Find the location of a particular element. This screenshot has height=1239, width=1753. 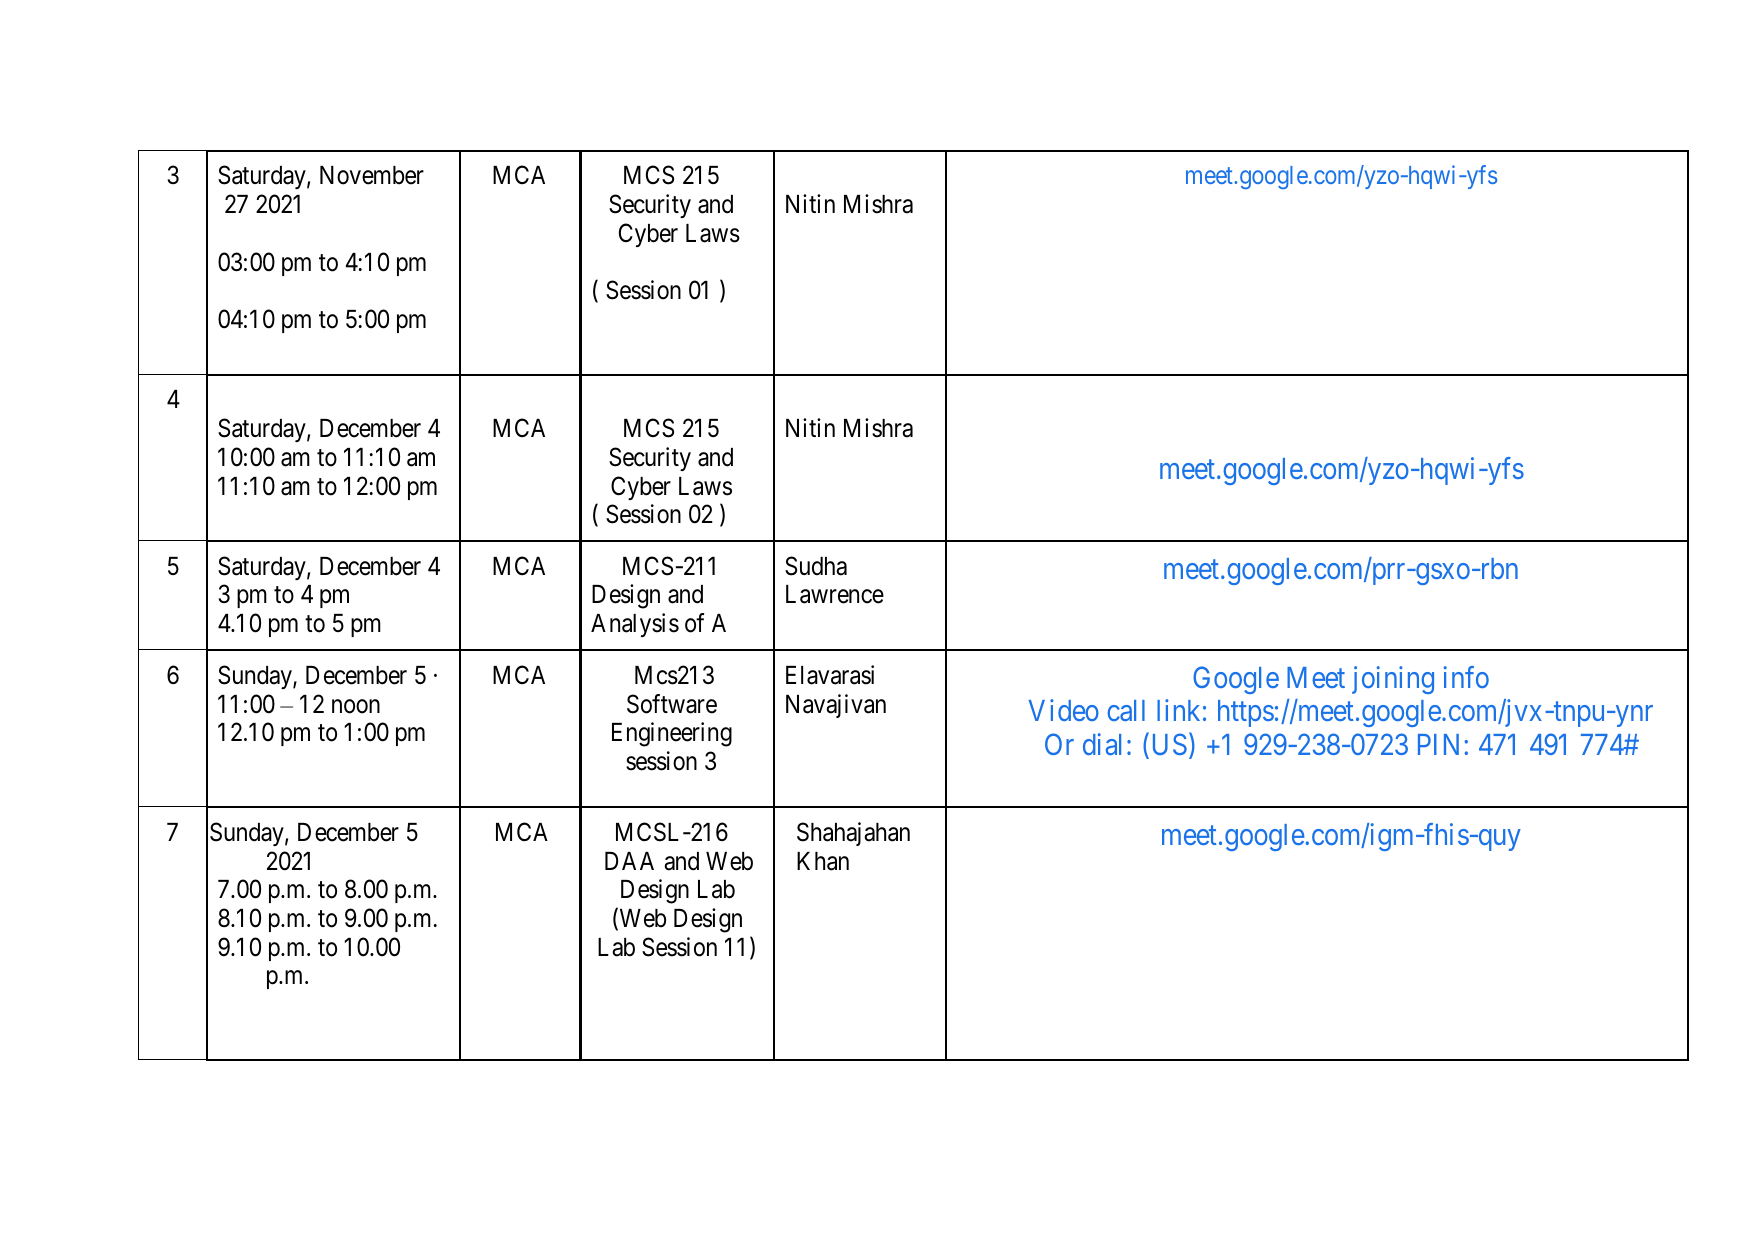

PIN is located at coordinates (1438, 744).
